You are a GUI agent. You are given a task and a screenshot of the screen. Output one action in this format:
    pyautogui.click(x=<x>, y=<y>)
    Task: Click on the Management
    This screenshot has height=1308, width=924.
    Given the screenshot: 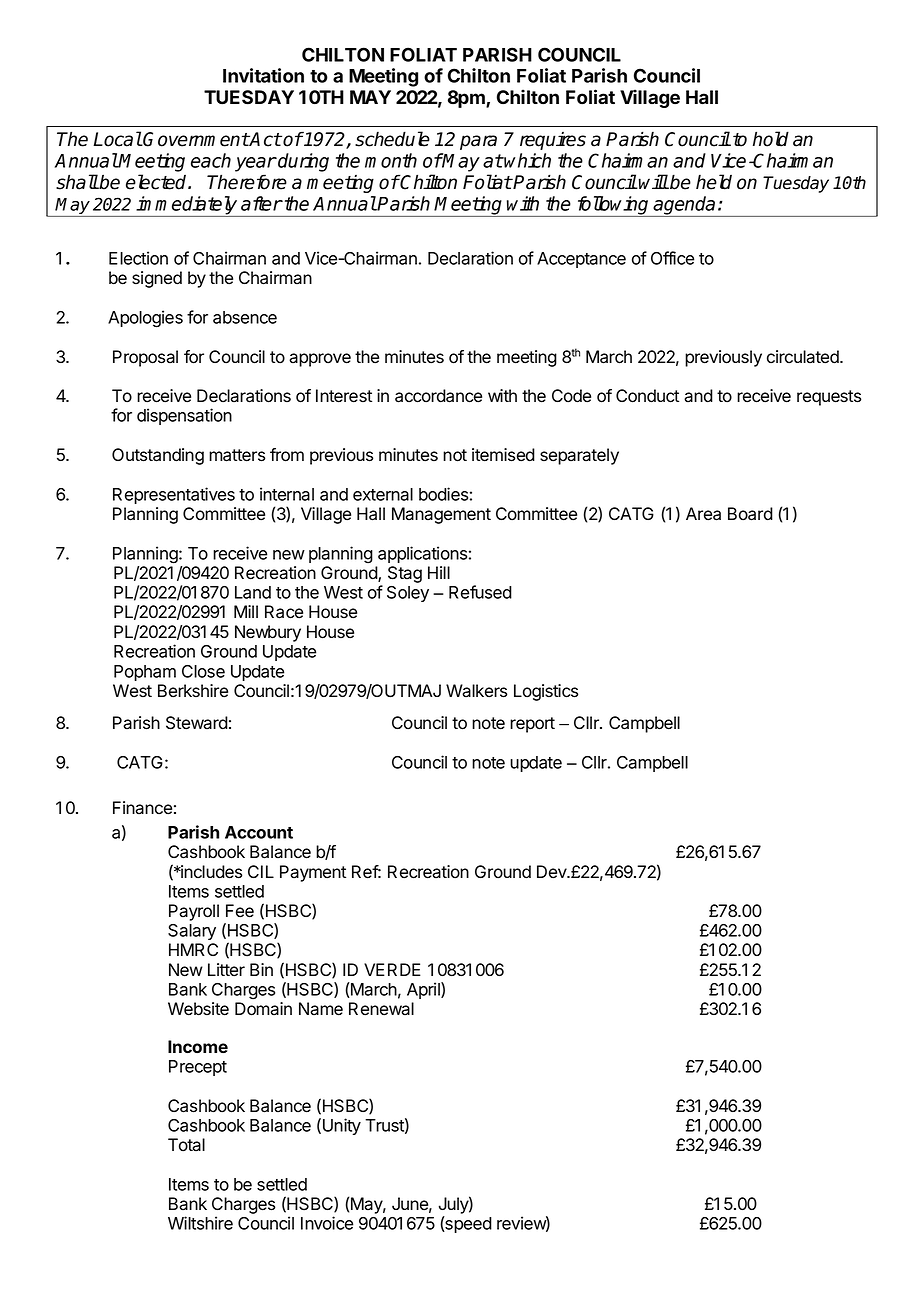 What is the action you would take?
    pyautogui.click(x=441, y=515)
